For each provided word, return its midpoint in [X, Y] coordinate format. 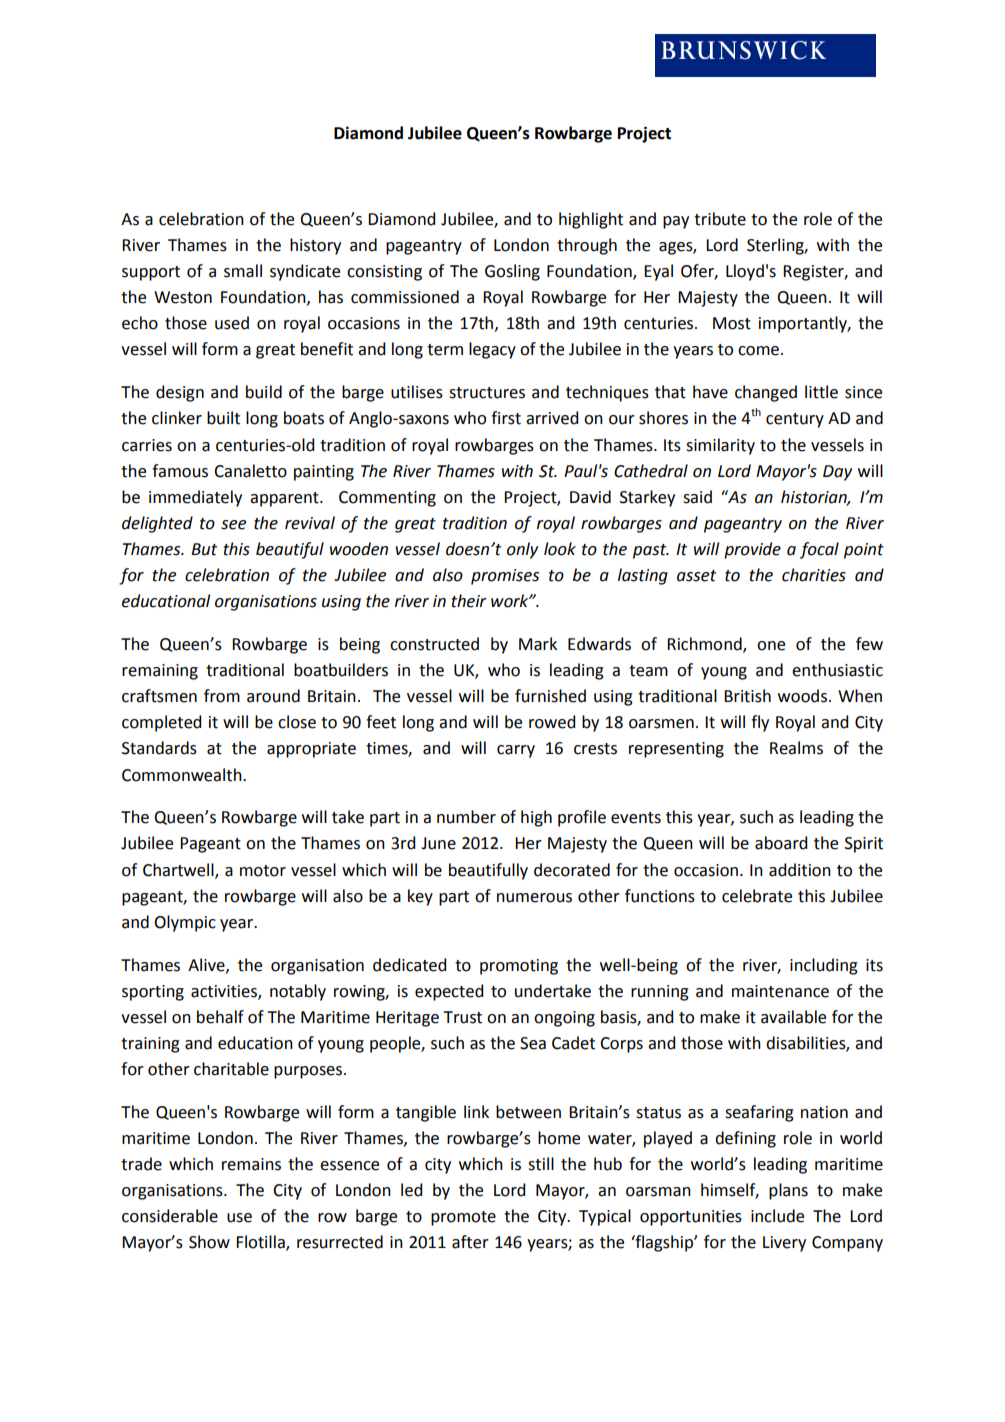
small [243, 271]
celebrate [757, 896]
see [233, 525]
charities [814, 575]
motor [263, 871]
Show [209, 1242]
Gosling [512, 272]
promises [505, 577]
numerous [534, 898]
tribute [720, 219]
